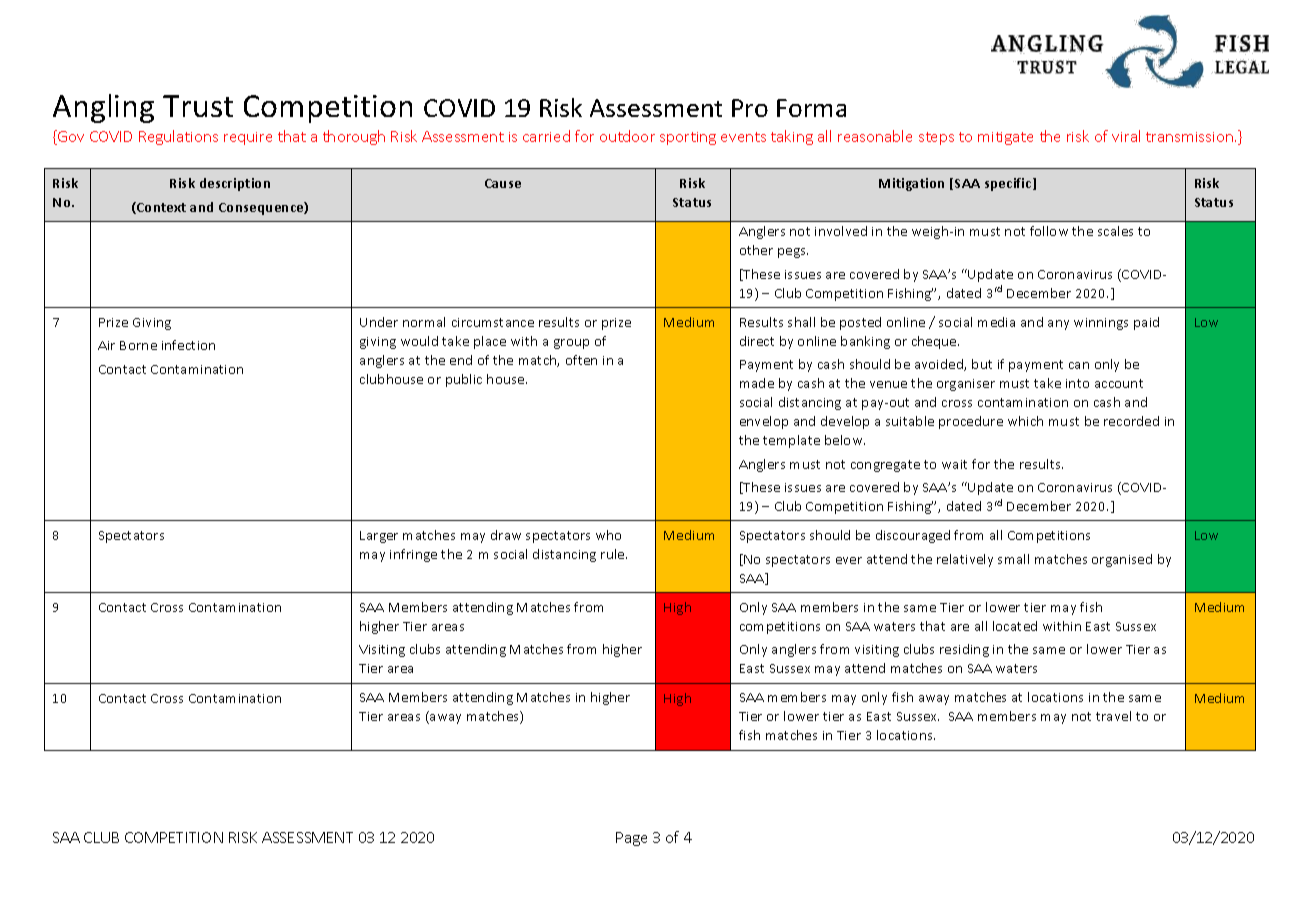  Describe the element at coordinates (188, 345) in the screenshot. I see `infection` at that location.
